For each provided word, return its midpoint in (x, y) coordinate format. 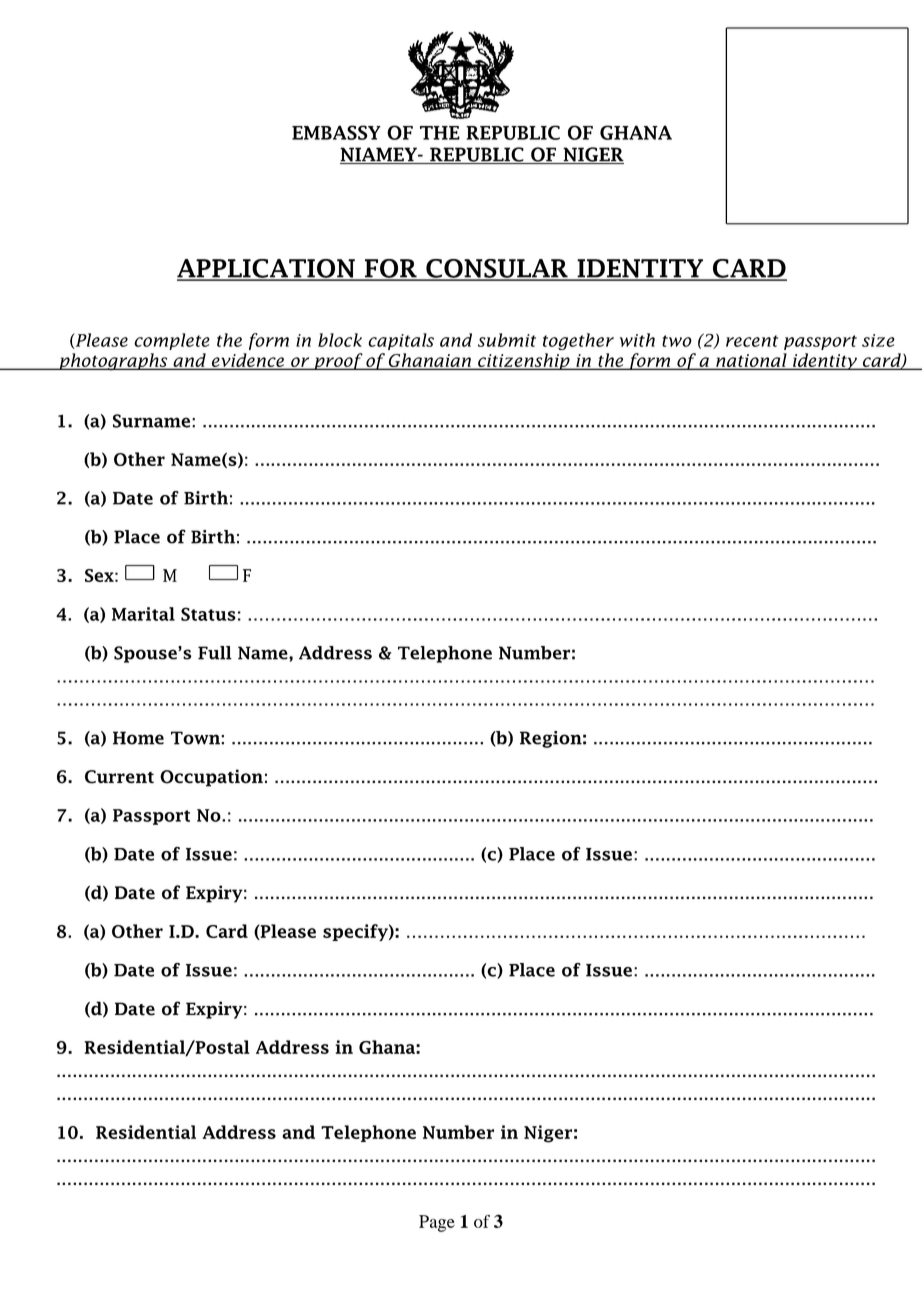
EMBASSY (336, 132)
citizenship (524, 361)
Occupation (211, 778)
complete (172, 341)
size (878, 340)
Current (119, 777)
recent (752, 341)
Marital (143, 614)
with (637, 340)
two (677, 341)
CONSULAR (497, 269)
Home (138, 738)
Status (208, 614)
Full (215, 653)
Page (437, 1223)
